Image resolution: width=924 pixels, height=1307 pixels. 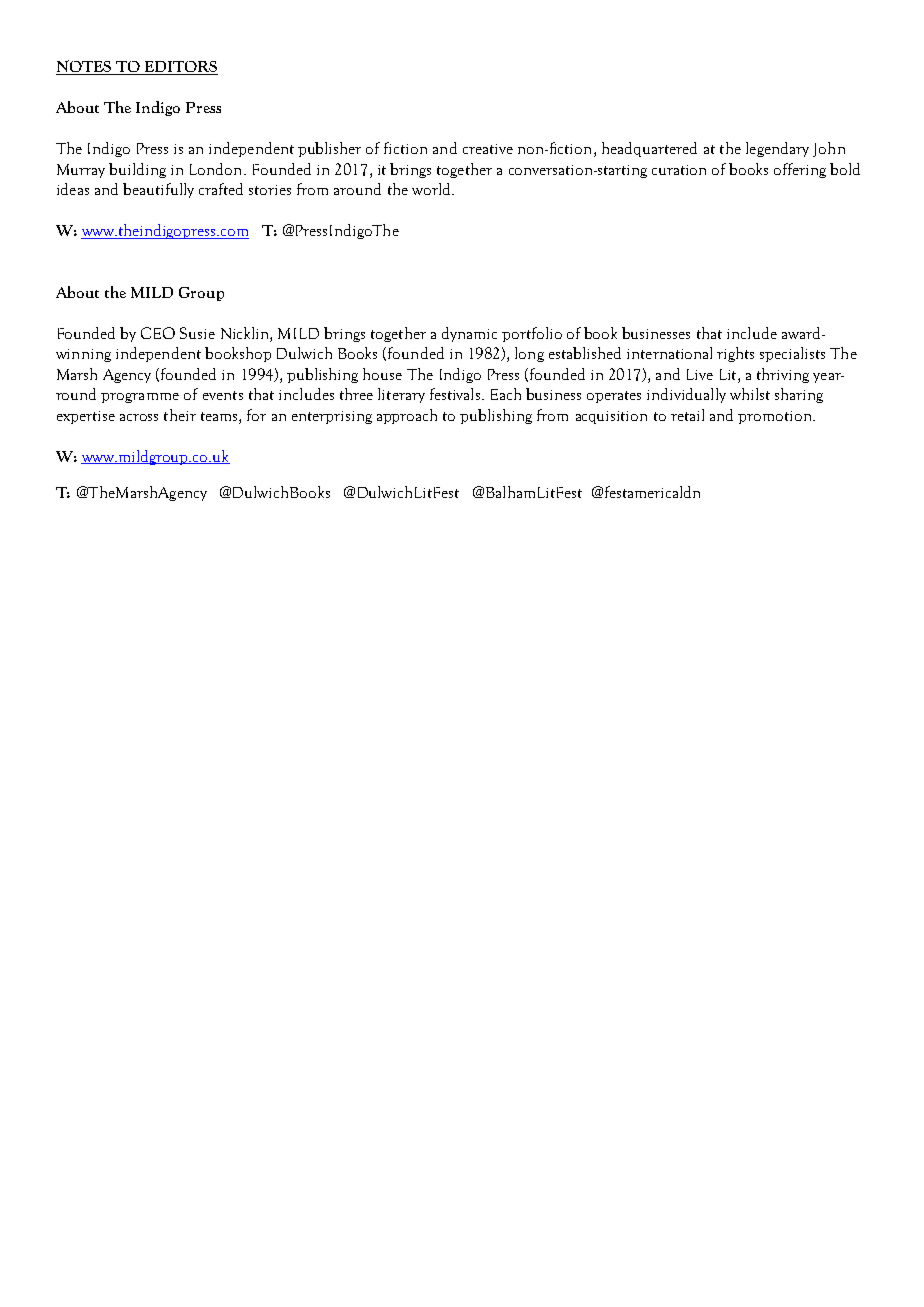 I want to click on legendary, so click(x=777, y=149).
